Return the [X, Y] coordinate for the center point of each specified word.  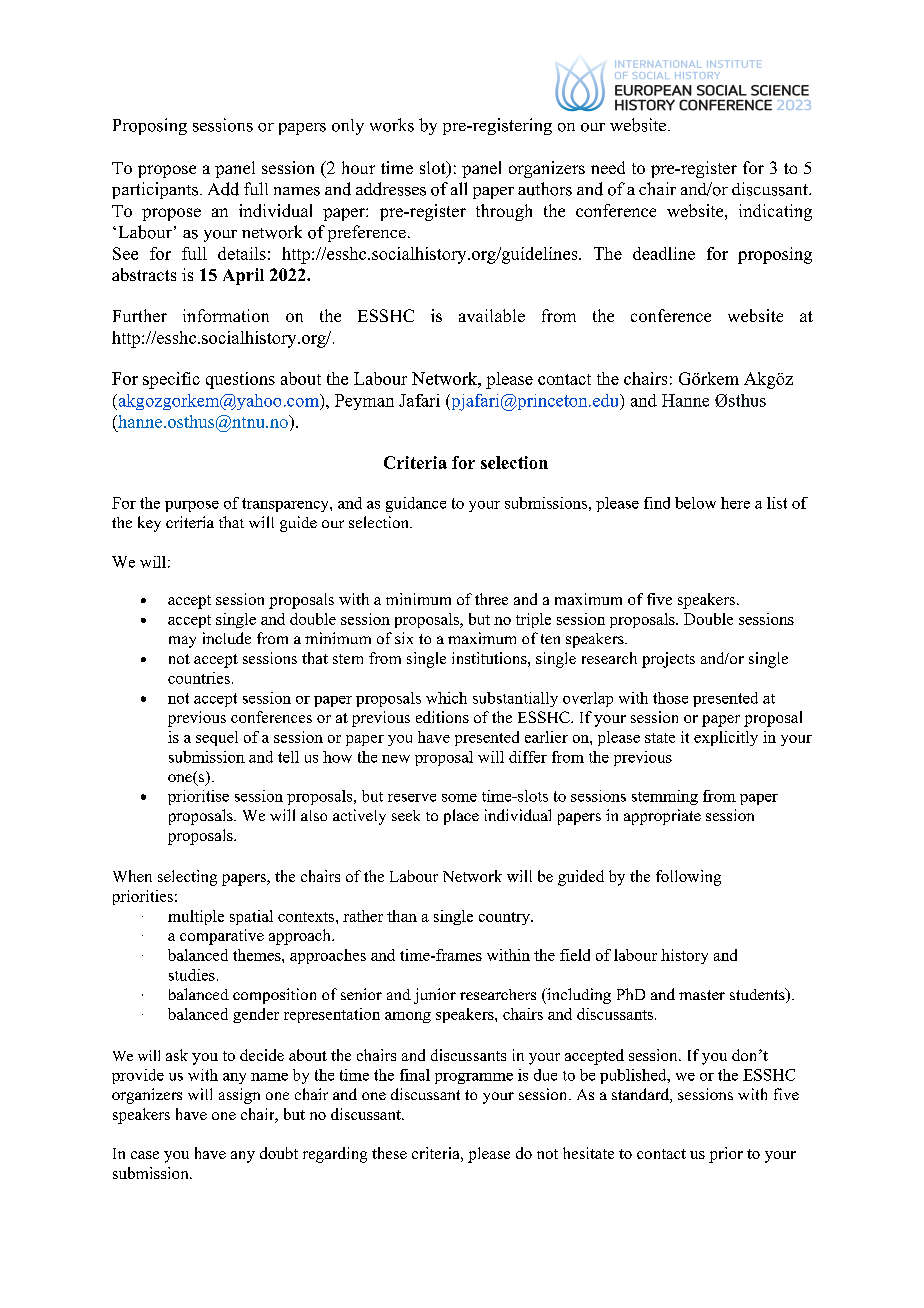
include [227, 638]
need [608, 167]
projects [668, 660]
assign [239, 1096]
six [404, 638]
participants [156, 190]
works [392, 125]
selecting [187, 878]
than [402, 916]
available [492, 315]
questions [240, 380]
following [688, 878]
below [695, 503]
